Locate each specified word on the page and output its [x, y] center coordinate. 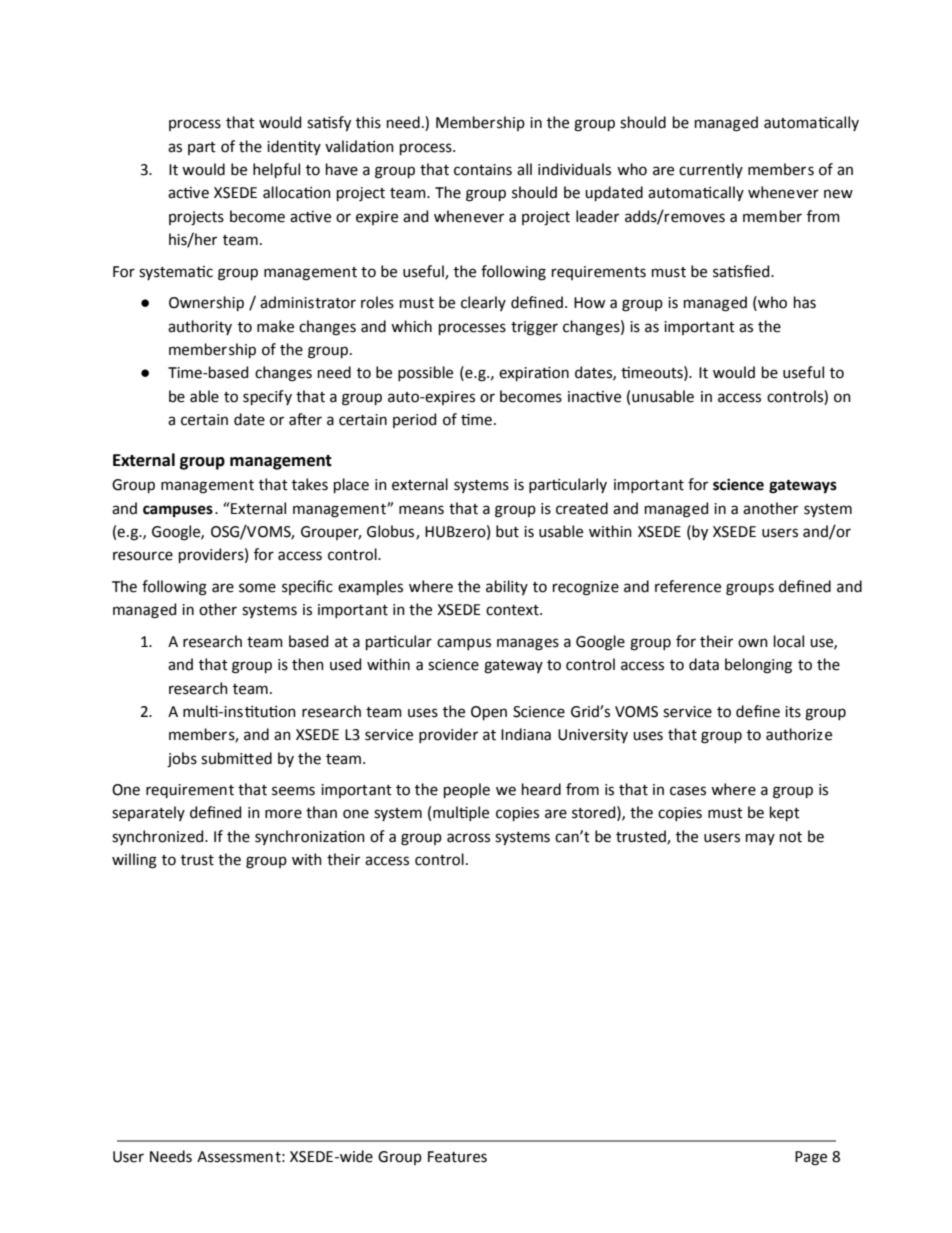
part [202, 148]
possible [425, 373]
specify [267, 397]
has [805, 302]
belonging [758, 666]
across [468, 838]
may [760, 839]
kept [785, 813]
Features [457, 1157]
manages [528, 644]
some [257, 588]
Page [811, 1158]
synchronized [159, 837]
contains [483, 170]
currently [711, 170]
